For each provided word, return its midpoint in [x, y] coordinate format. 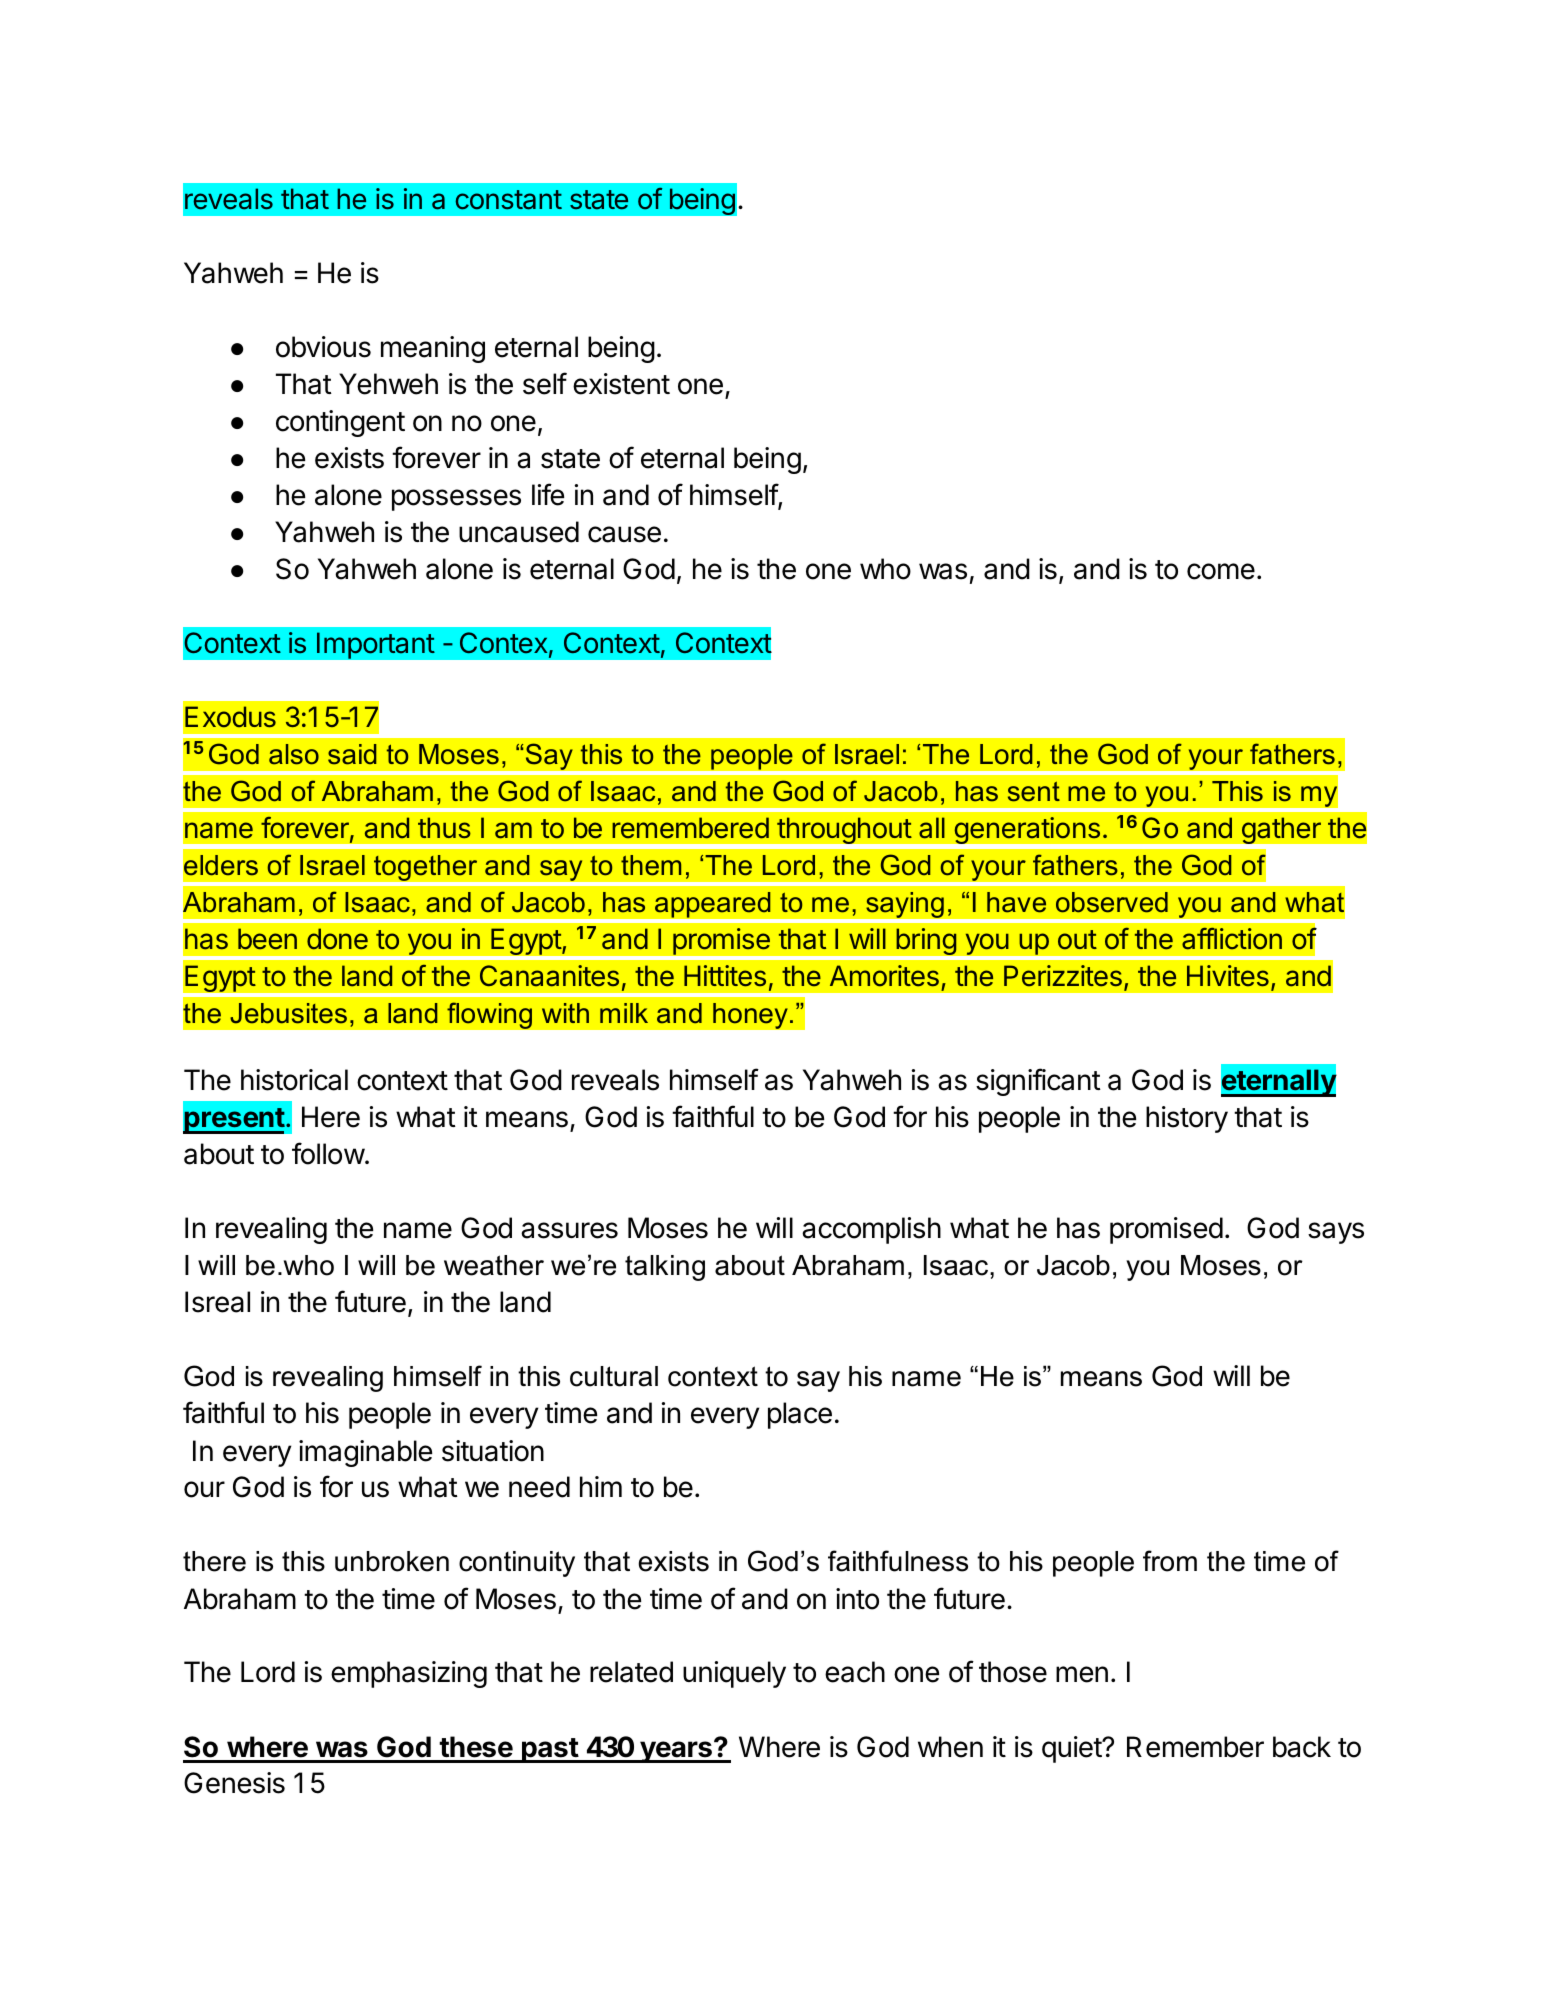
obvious [323, 347]
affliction [1232, 939]
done [337, 939]
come [1221, 571]
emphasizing [409, 1674]
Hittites [725, 976]
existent [621, 384]
